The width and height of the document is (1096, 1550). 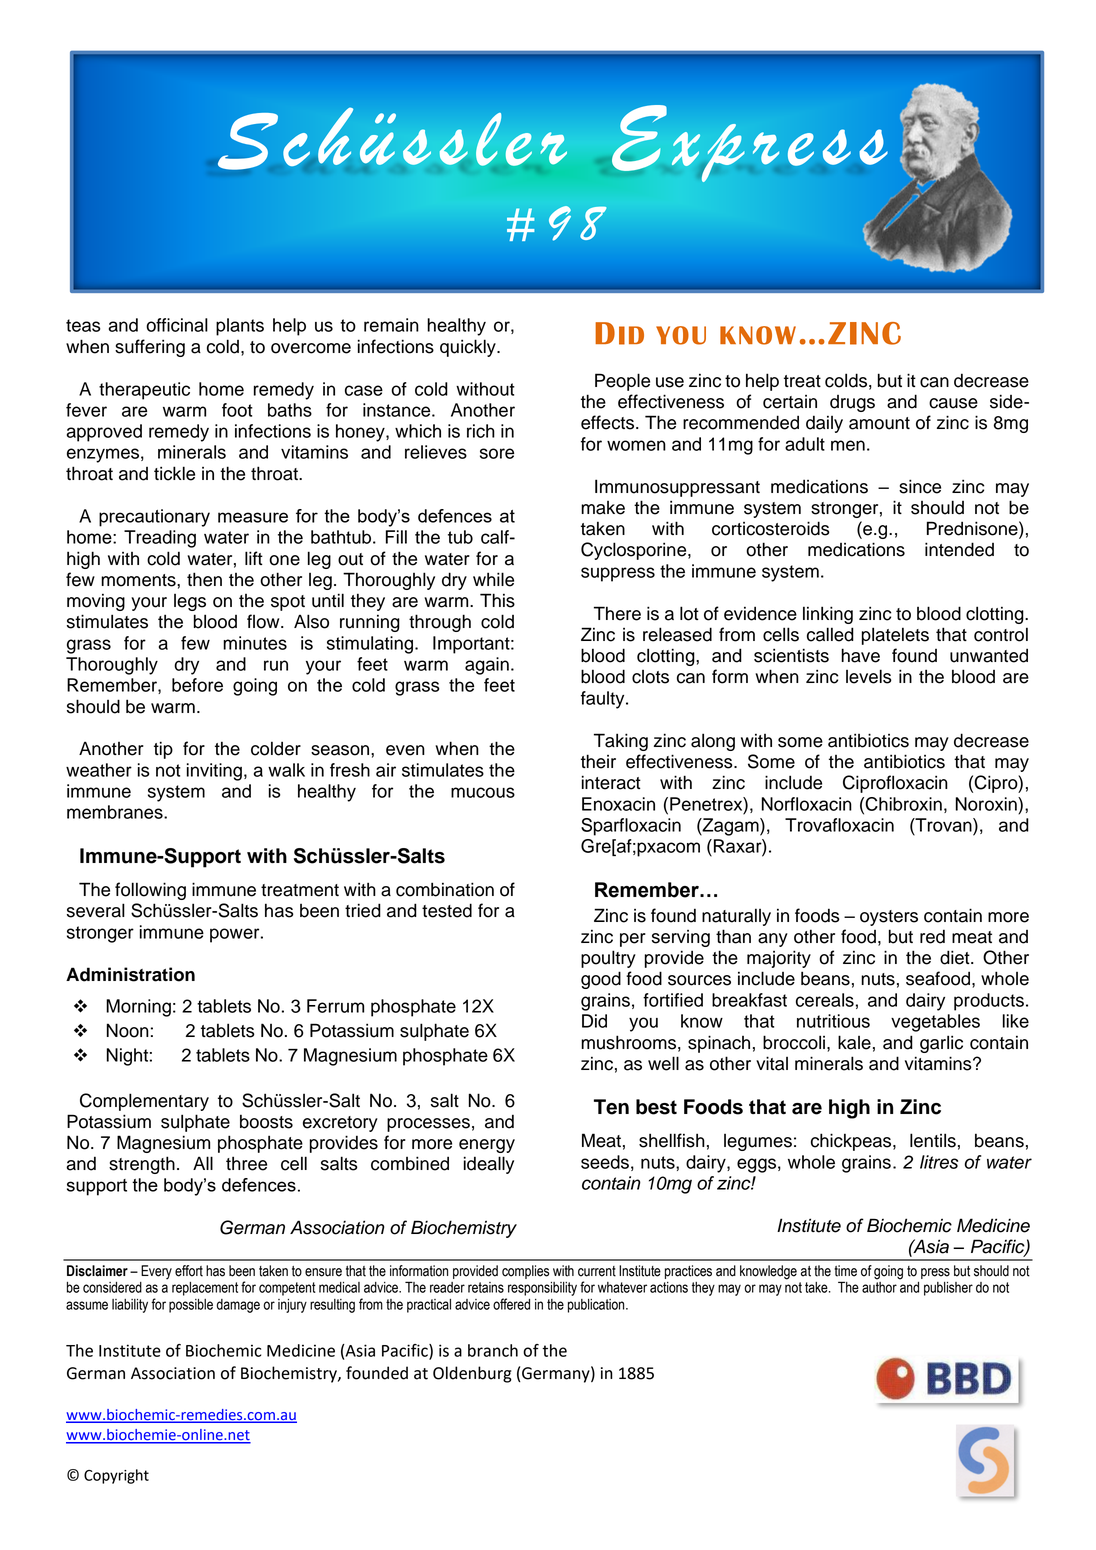 I want to click on Copyright, so click(x=116, y=1476).
